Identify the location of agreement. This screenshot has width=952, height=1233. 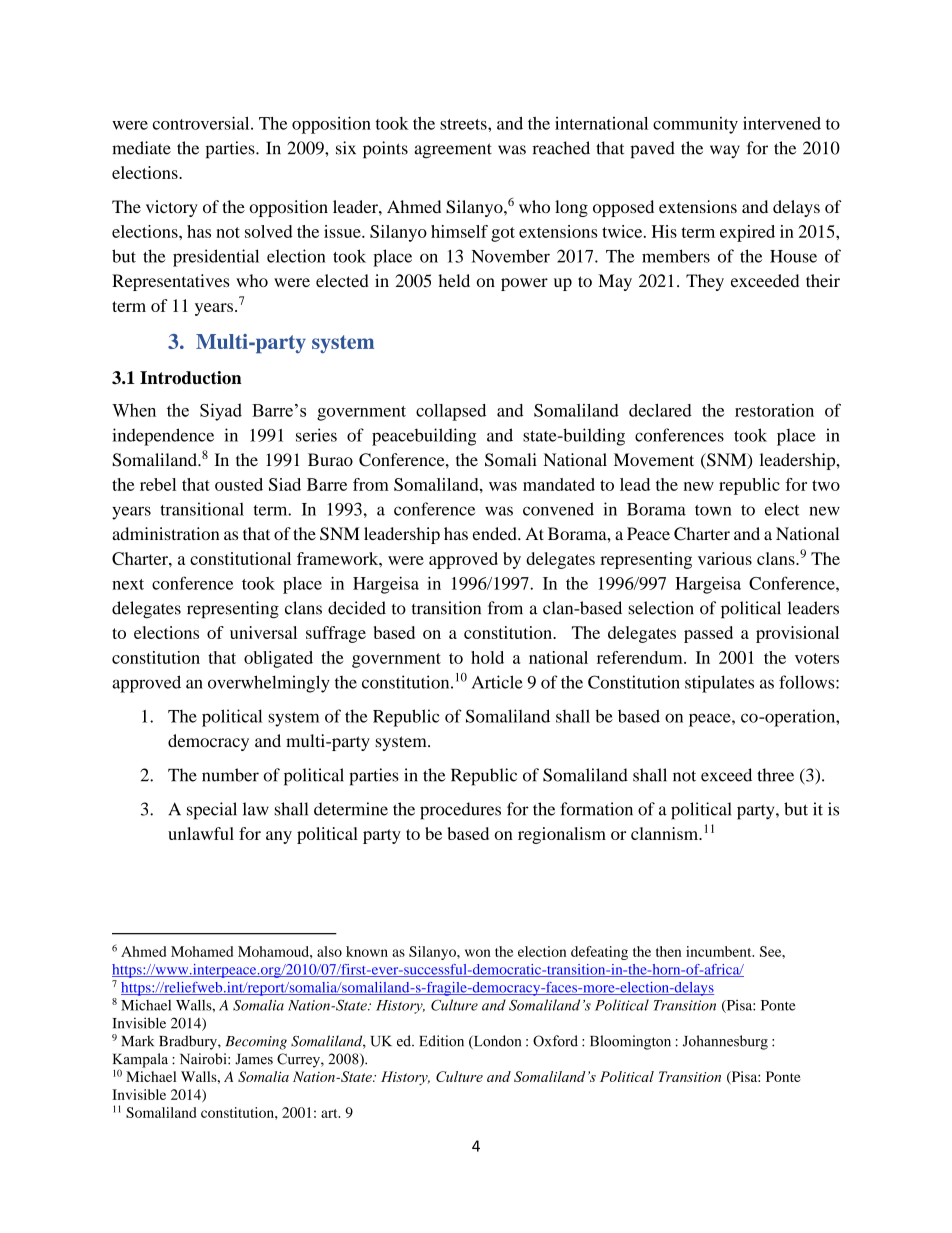
(453, 151).
